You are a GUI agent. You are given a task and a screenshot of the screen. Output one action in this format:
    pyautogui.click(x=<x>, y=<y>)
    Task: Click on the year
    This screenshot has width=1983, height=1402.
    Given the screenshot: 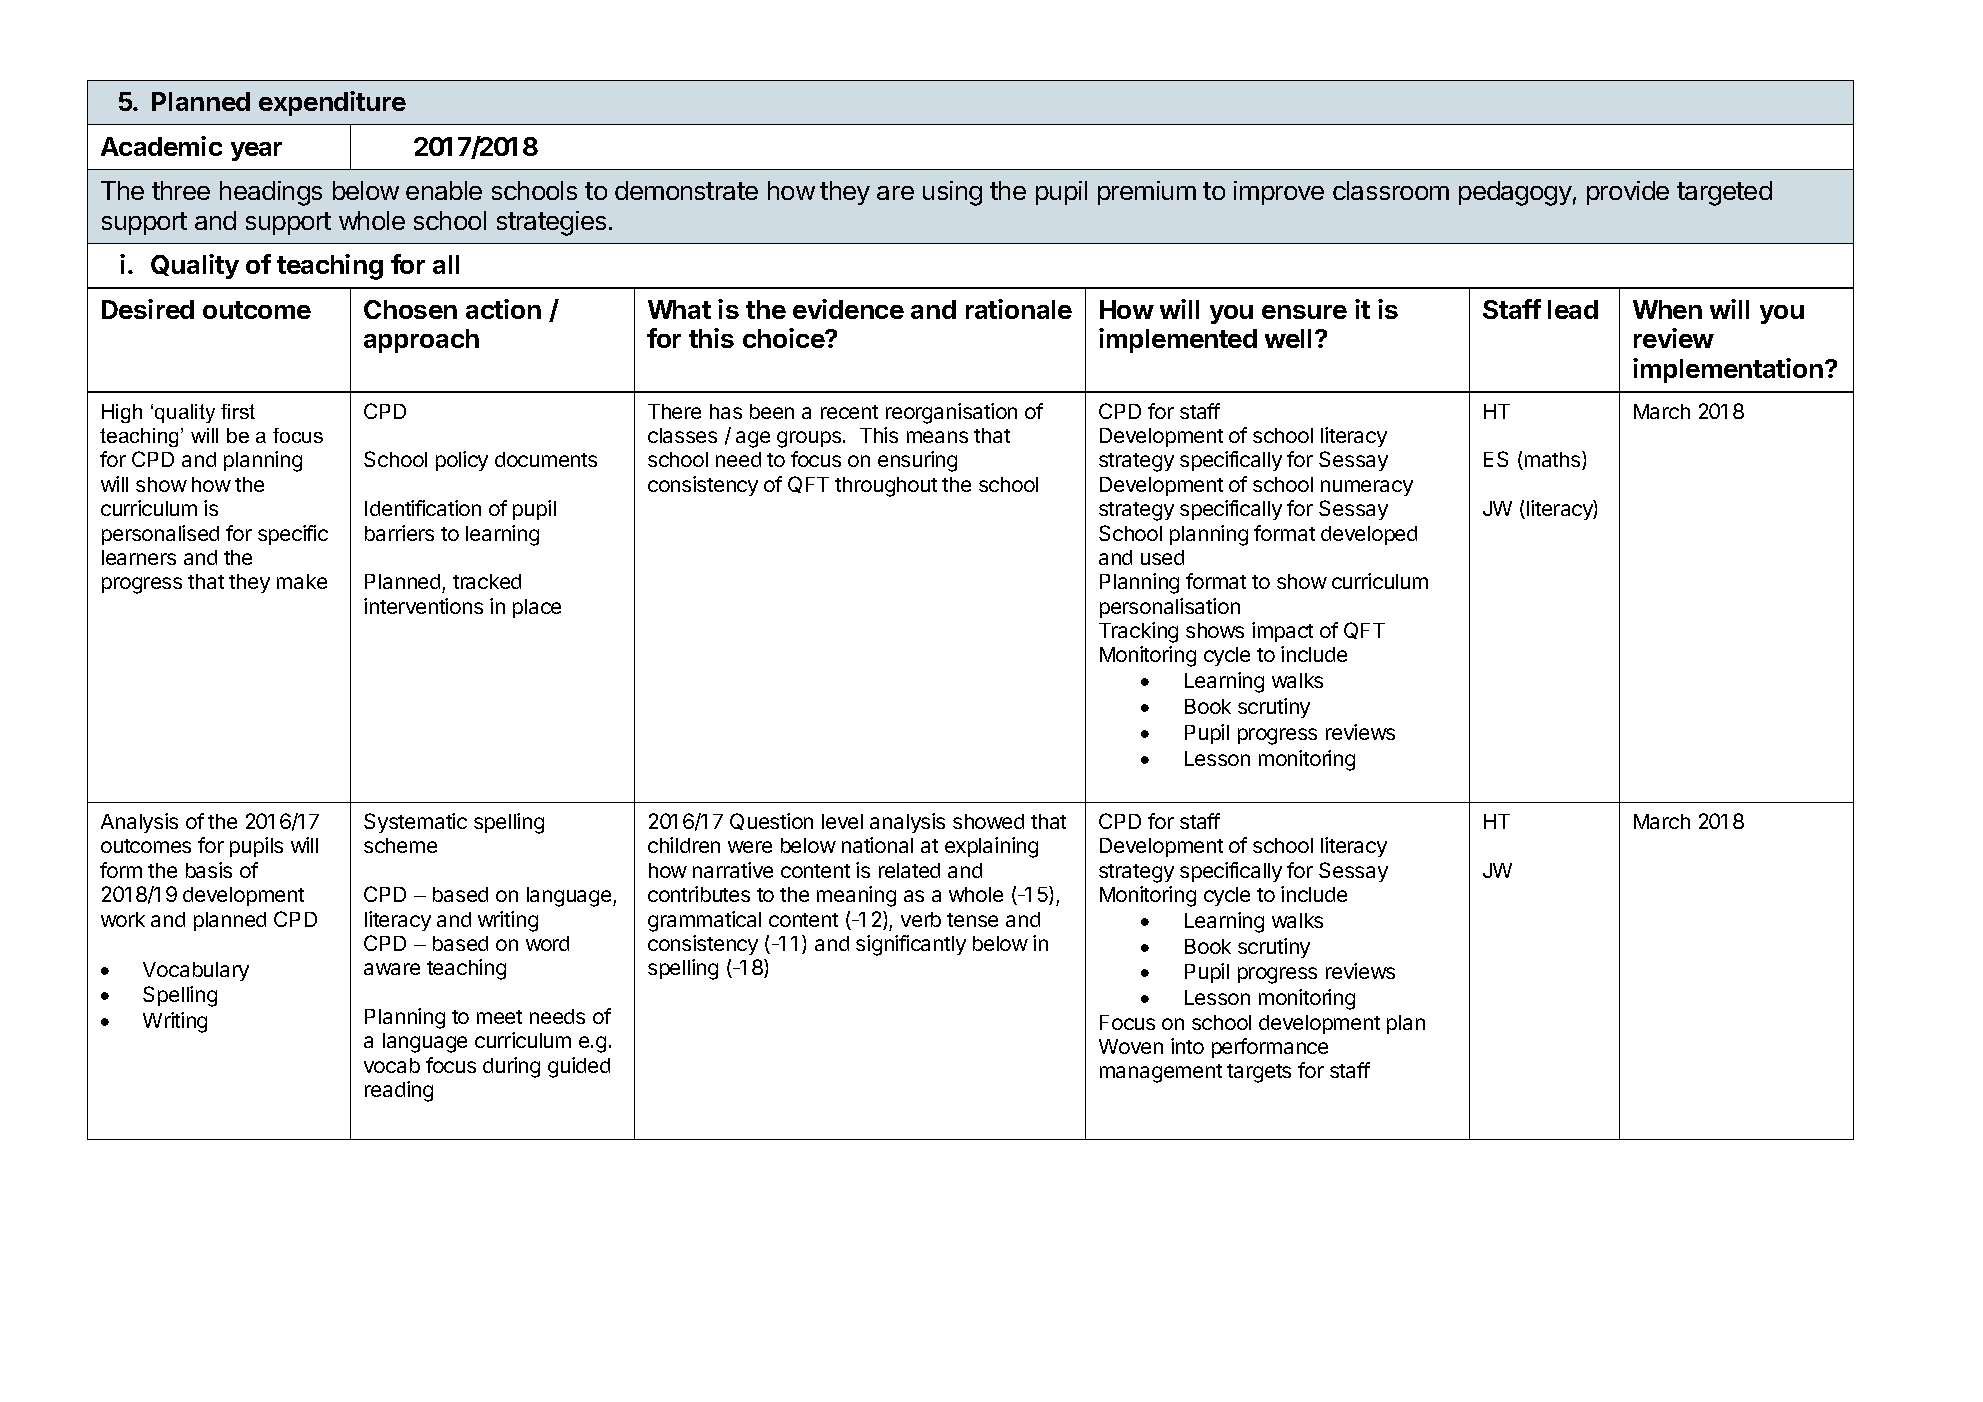 What is the action you would take?
    pyautogui.click(x=256, y=151)
